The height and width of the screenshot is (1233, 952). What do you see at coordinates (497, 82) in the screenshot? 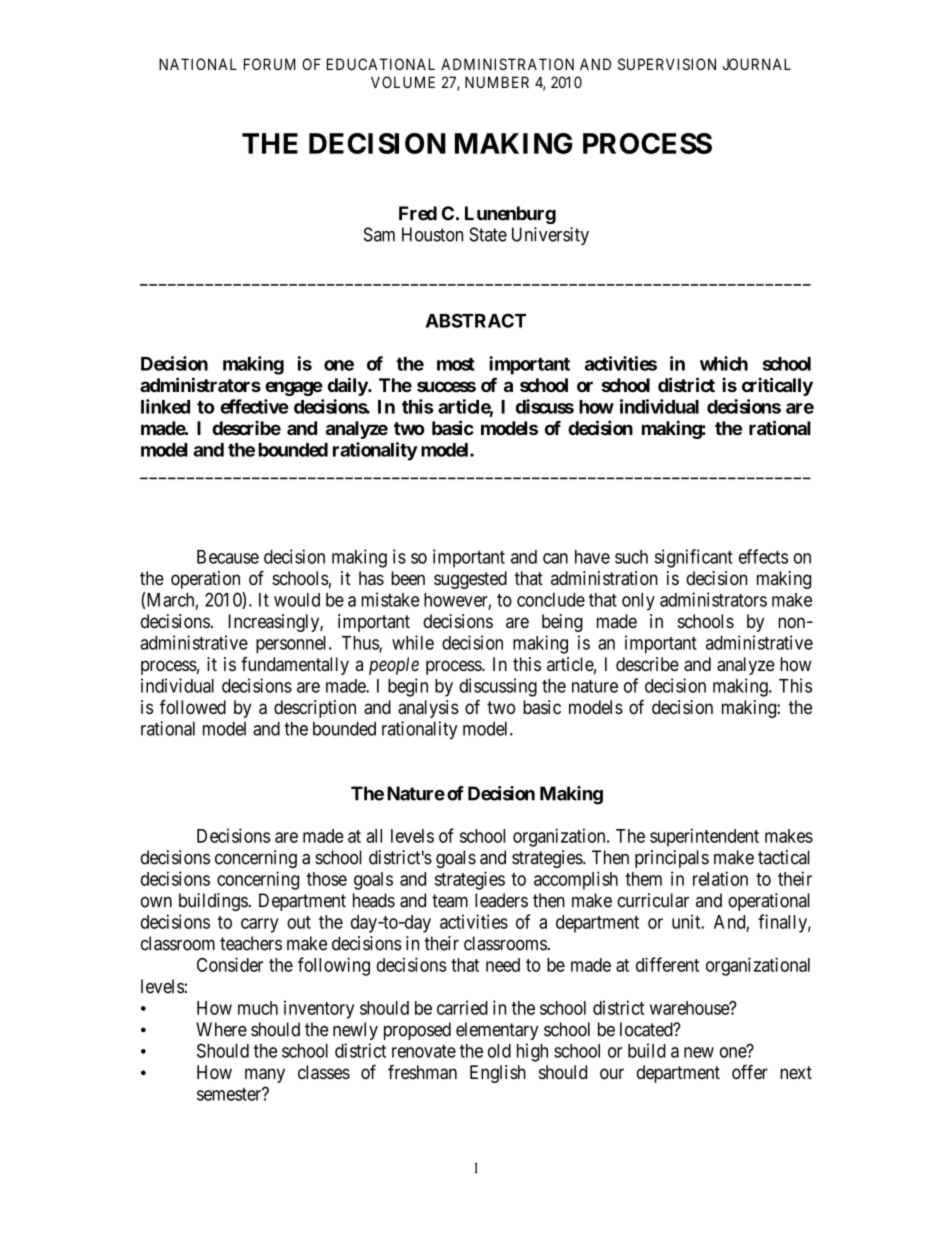
I see `NUMBER` at bounding box center [497, 82].
